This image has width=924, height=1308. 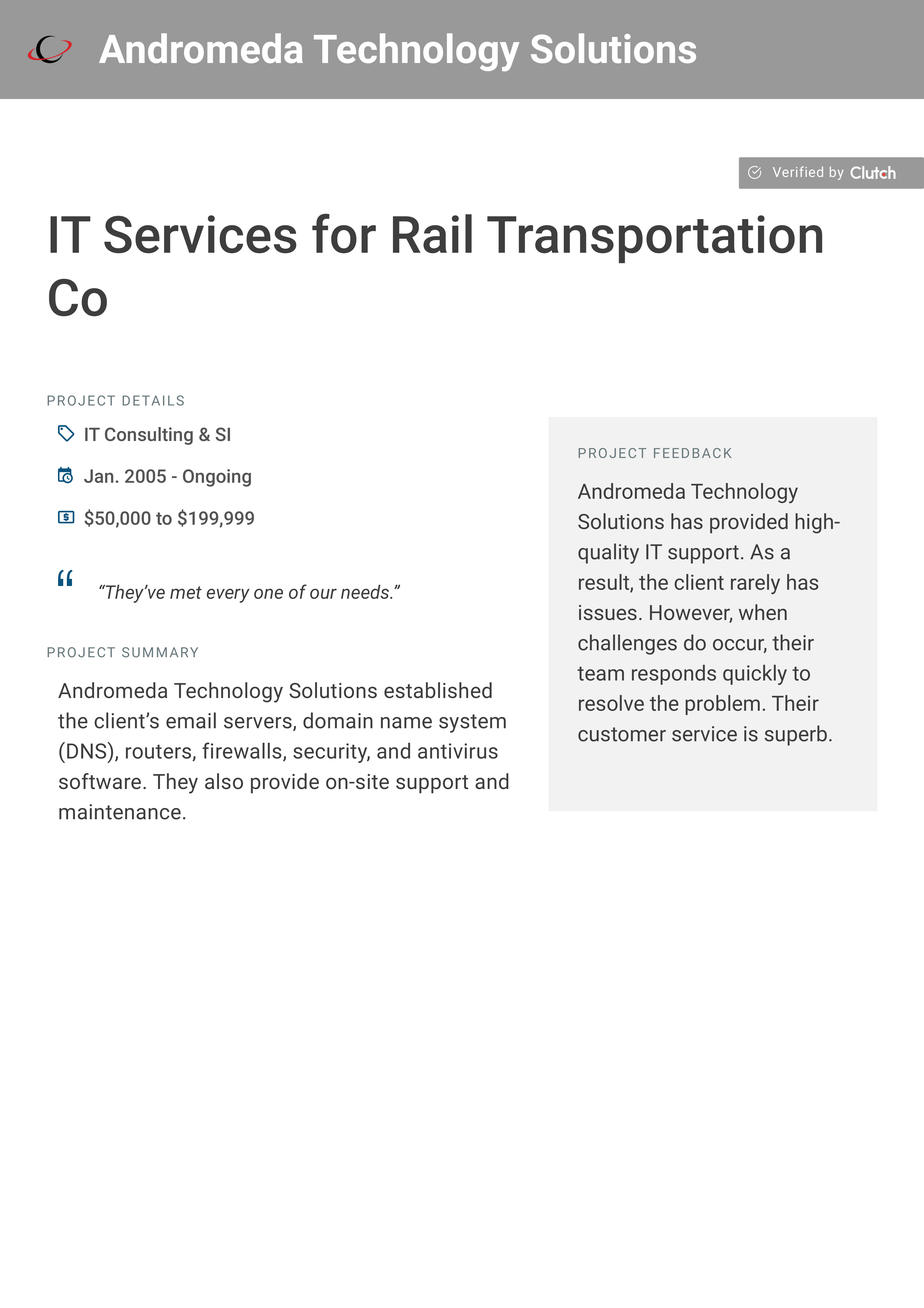 I want to click on when, so click(x=763, y=612).
